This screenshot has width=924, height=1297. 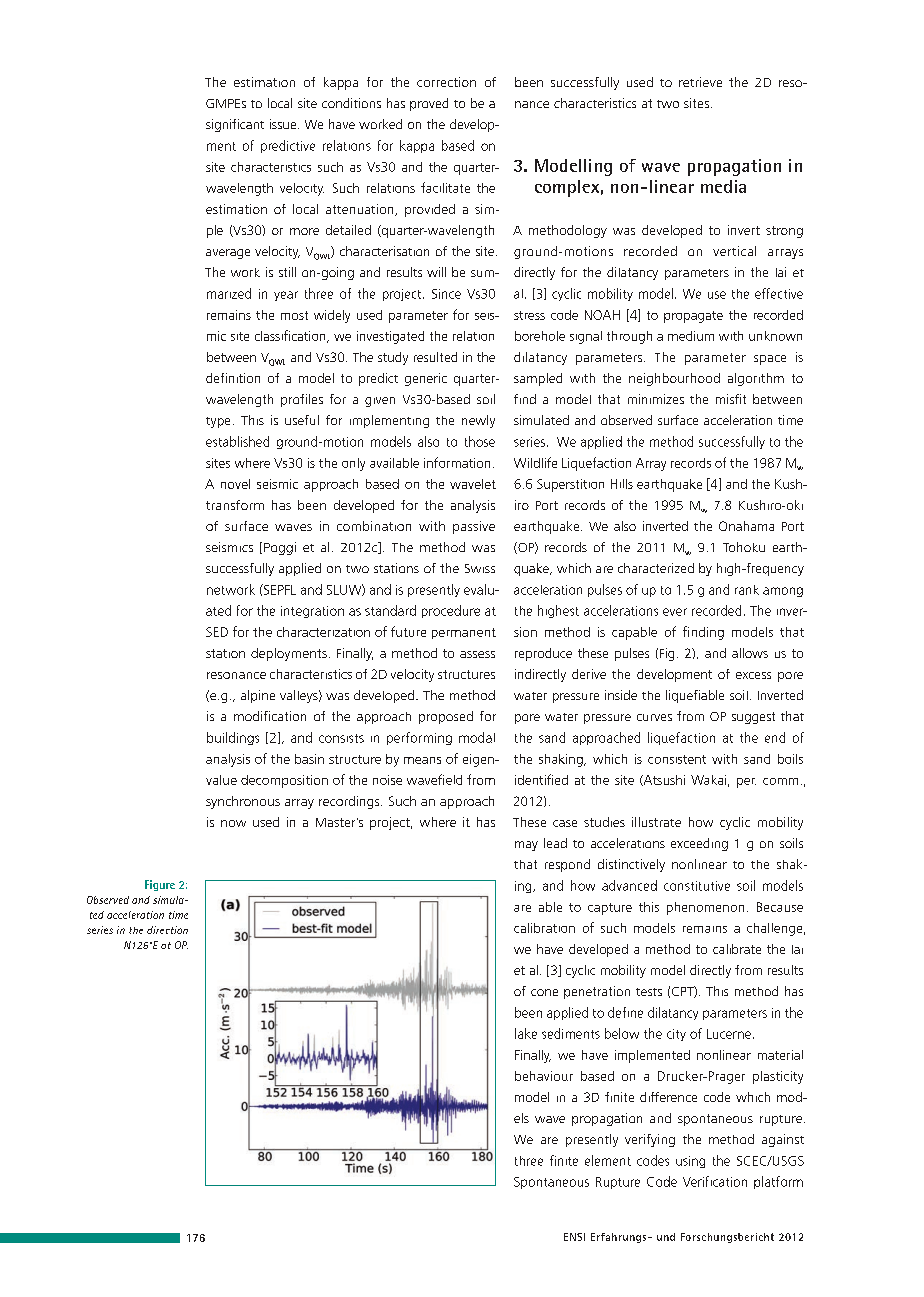 What do you see at coordinates (544, 1076) in the screenshot?
I see `behaviour` at bounding box center [544, 1076].
